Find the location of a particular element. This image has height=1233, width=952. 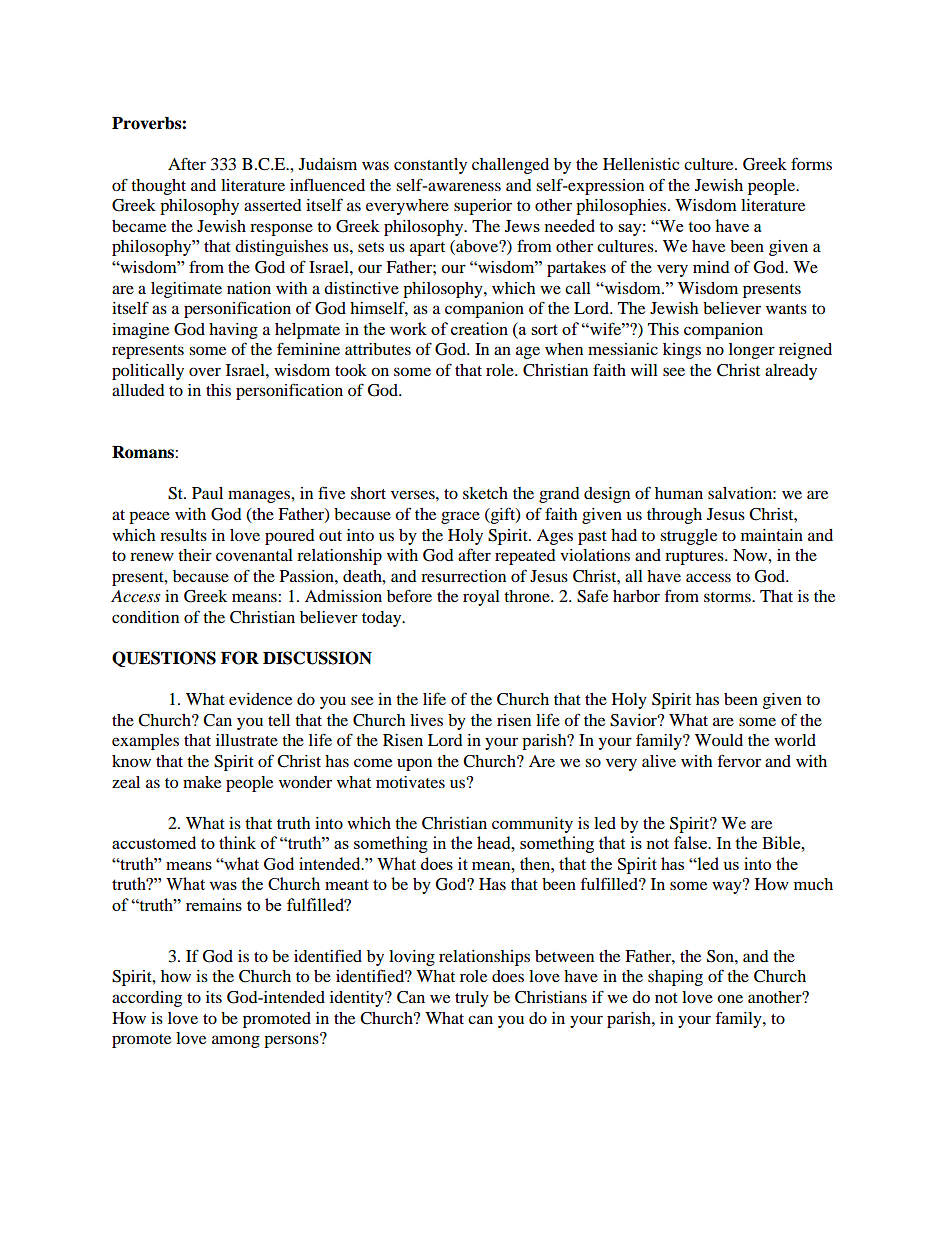

thought is located at coordinates (158, 187).
